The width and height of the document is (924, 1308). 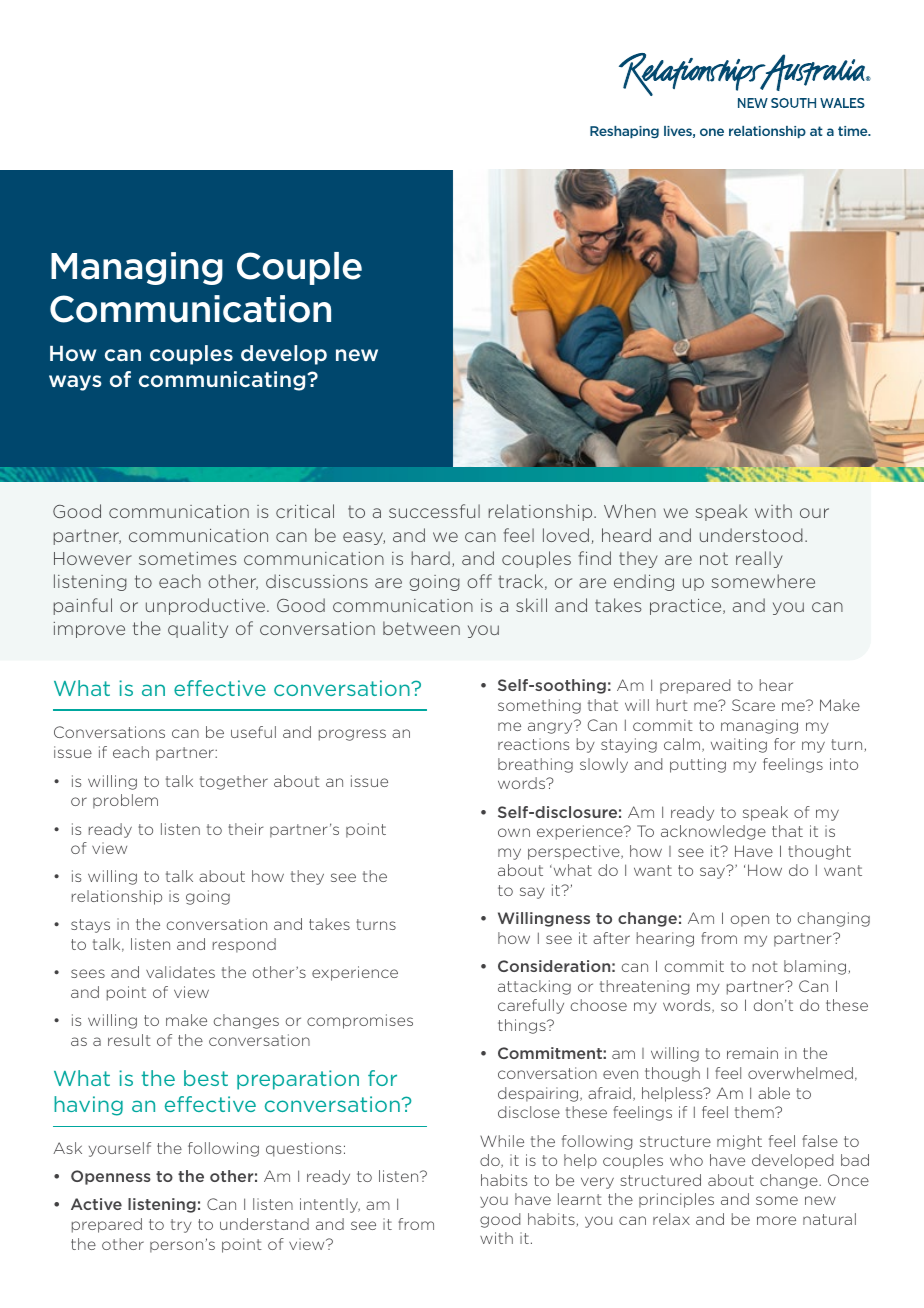 What do you see at coordinates (514, 832) in the document?
I see `own` at bounding box center [514, 832].
